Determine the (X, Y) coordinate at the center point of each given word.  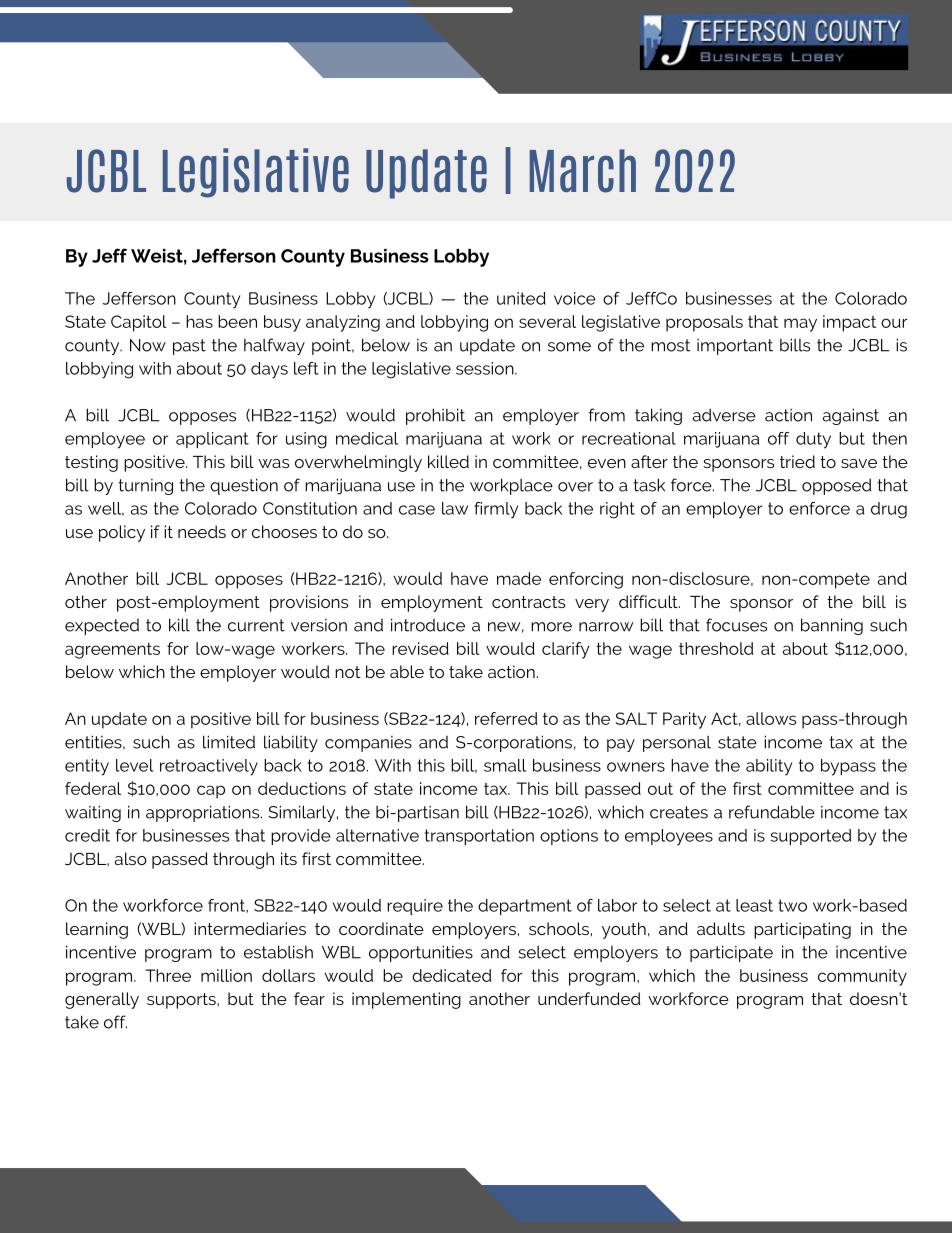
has (199, 321)
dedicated (451, 975)
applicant (212, 440)
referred (506, 718)
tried (797, 461)
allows (771, 718)
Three (168, 975)
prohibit (435, 416)
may (800, 325)
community (862, 977)
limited (229, 742)
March (583, 171)
